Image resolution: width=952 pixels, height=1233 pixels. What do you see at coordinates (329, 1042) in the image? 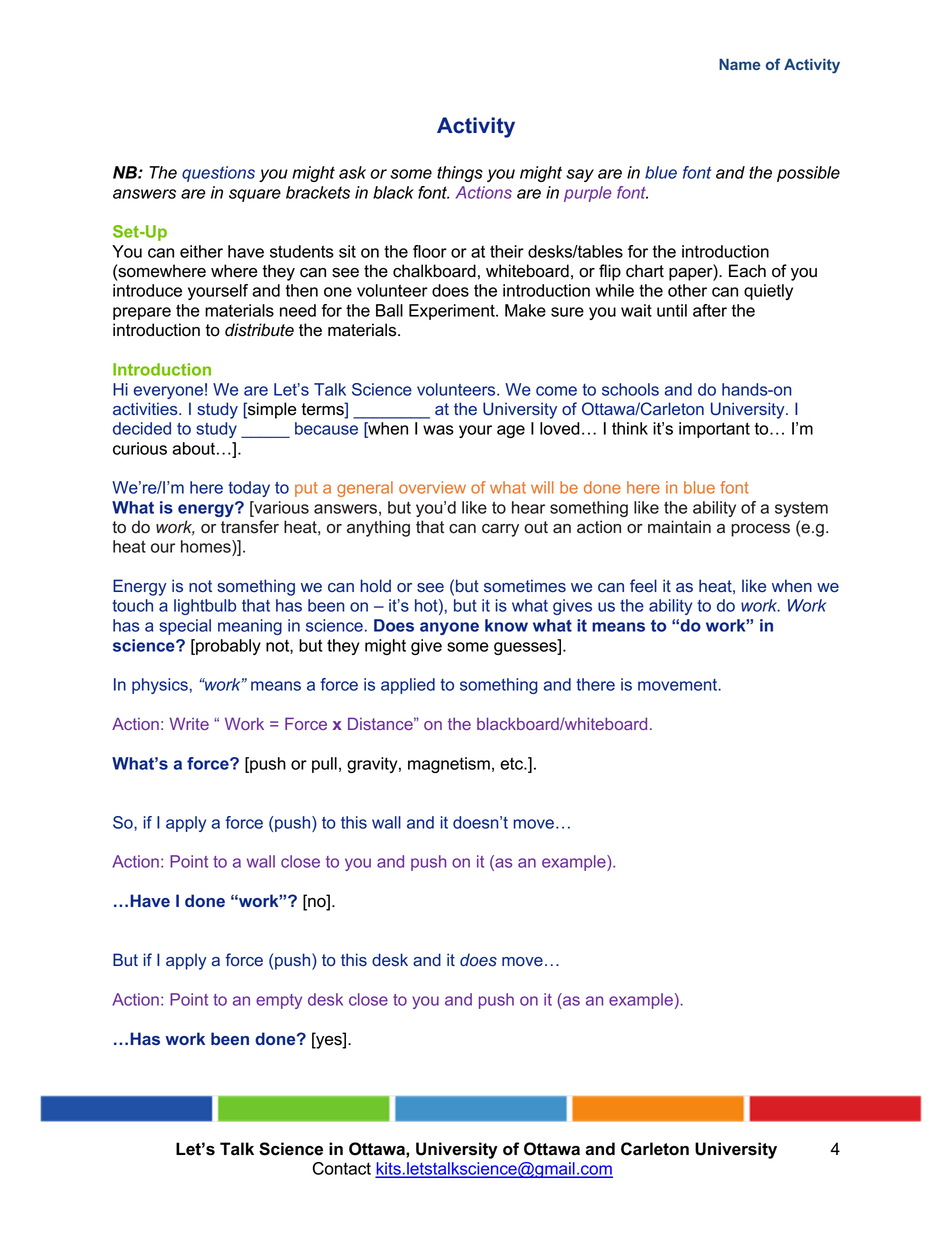
I see `yes` at bounding box center [329, 1042].
